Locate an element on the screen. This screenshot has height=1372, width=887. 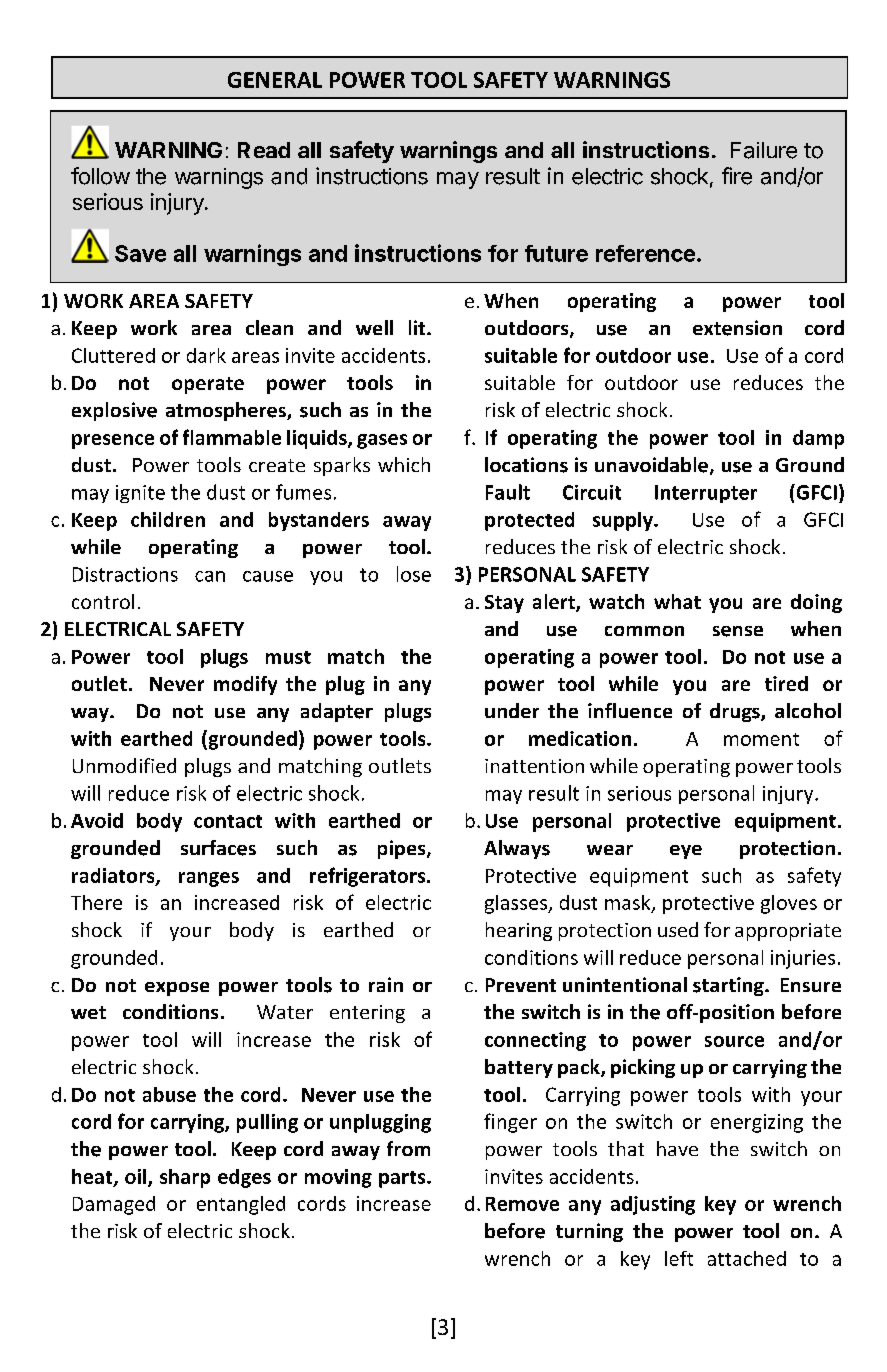
GENERAL is located at coordinates (275, 80).
